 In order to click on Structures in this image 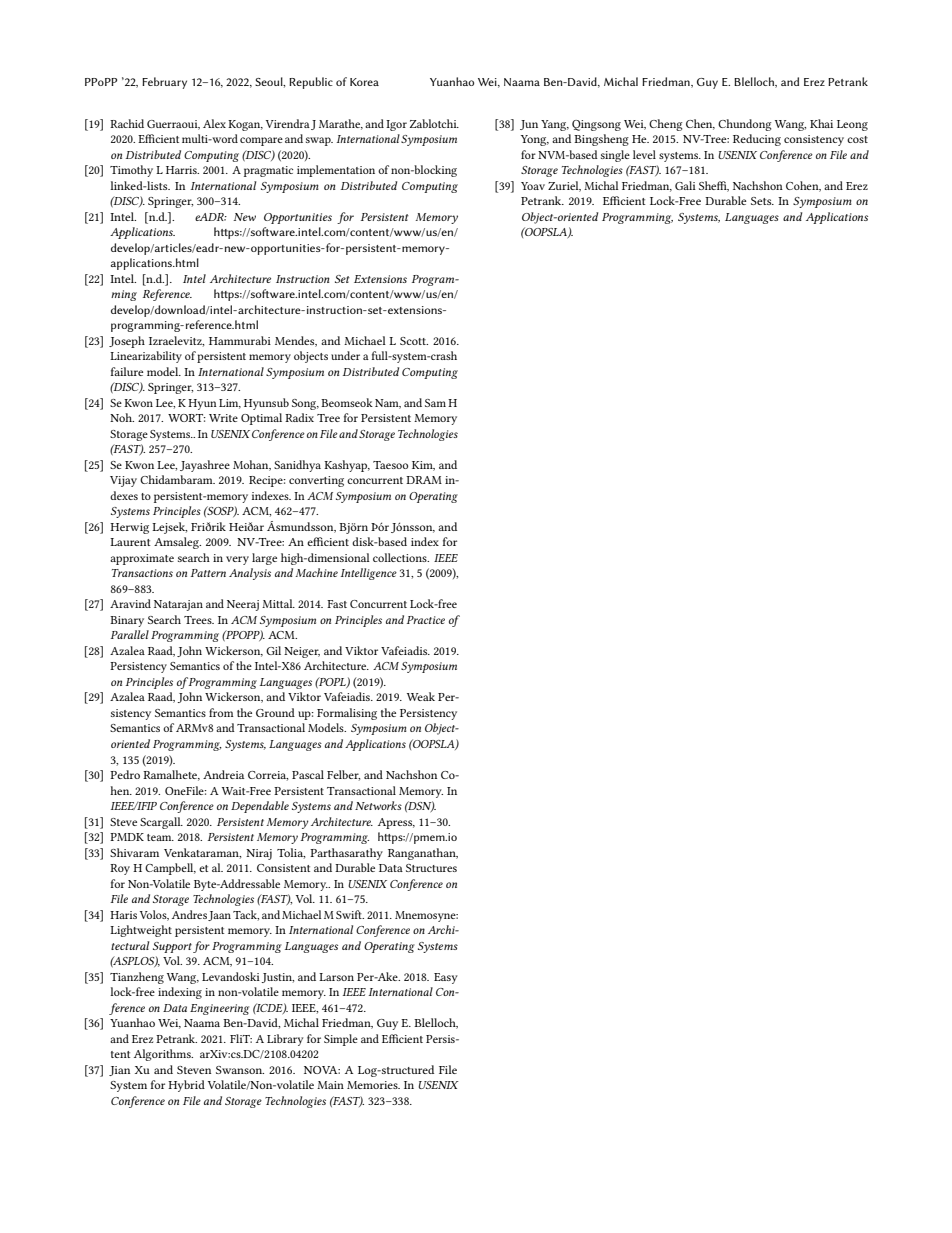, I will do `click(431, 868)`.
